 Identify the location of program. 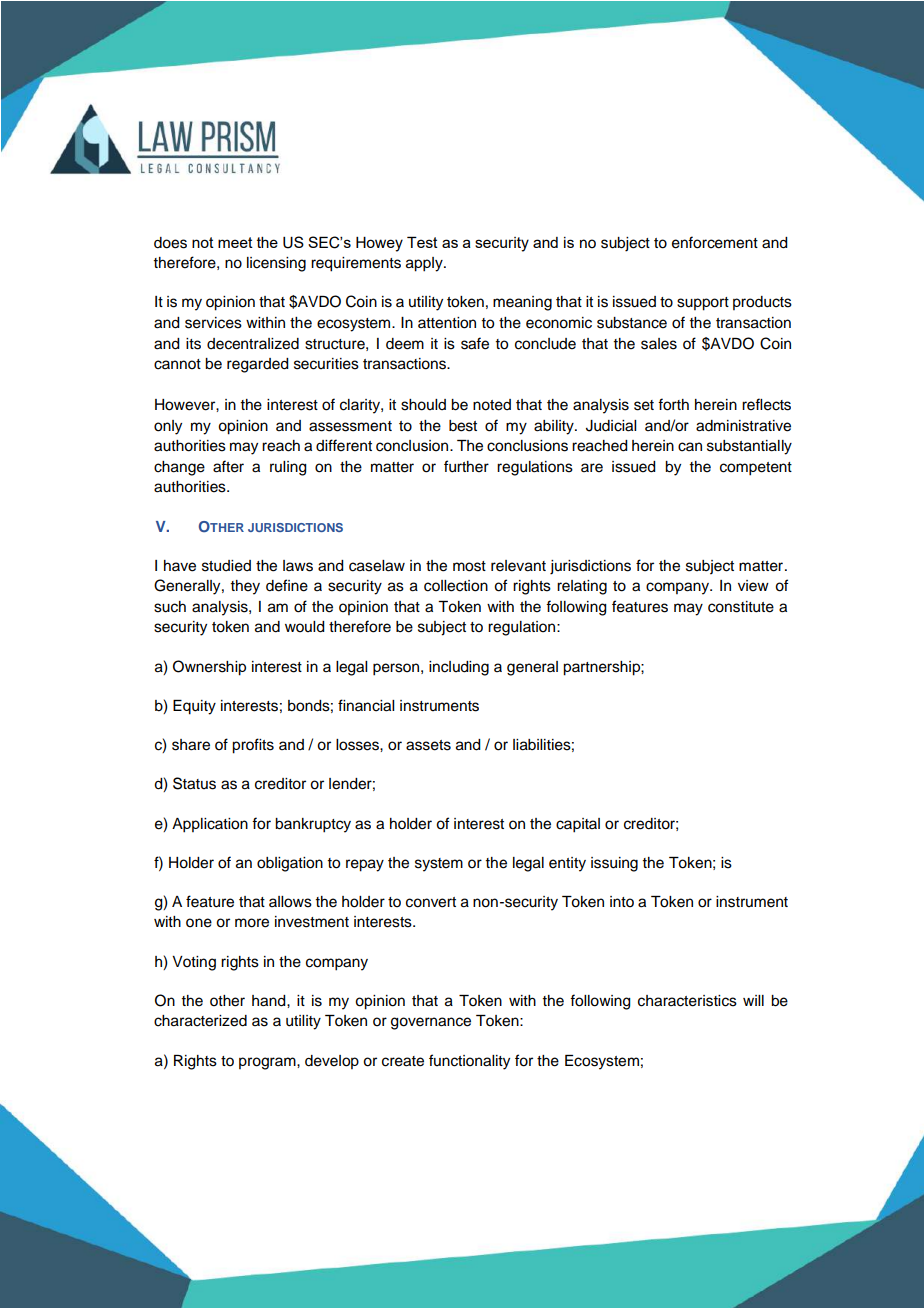
(268, 1063).
